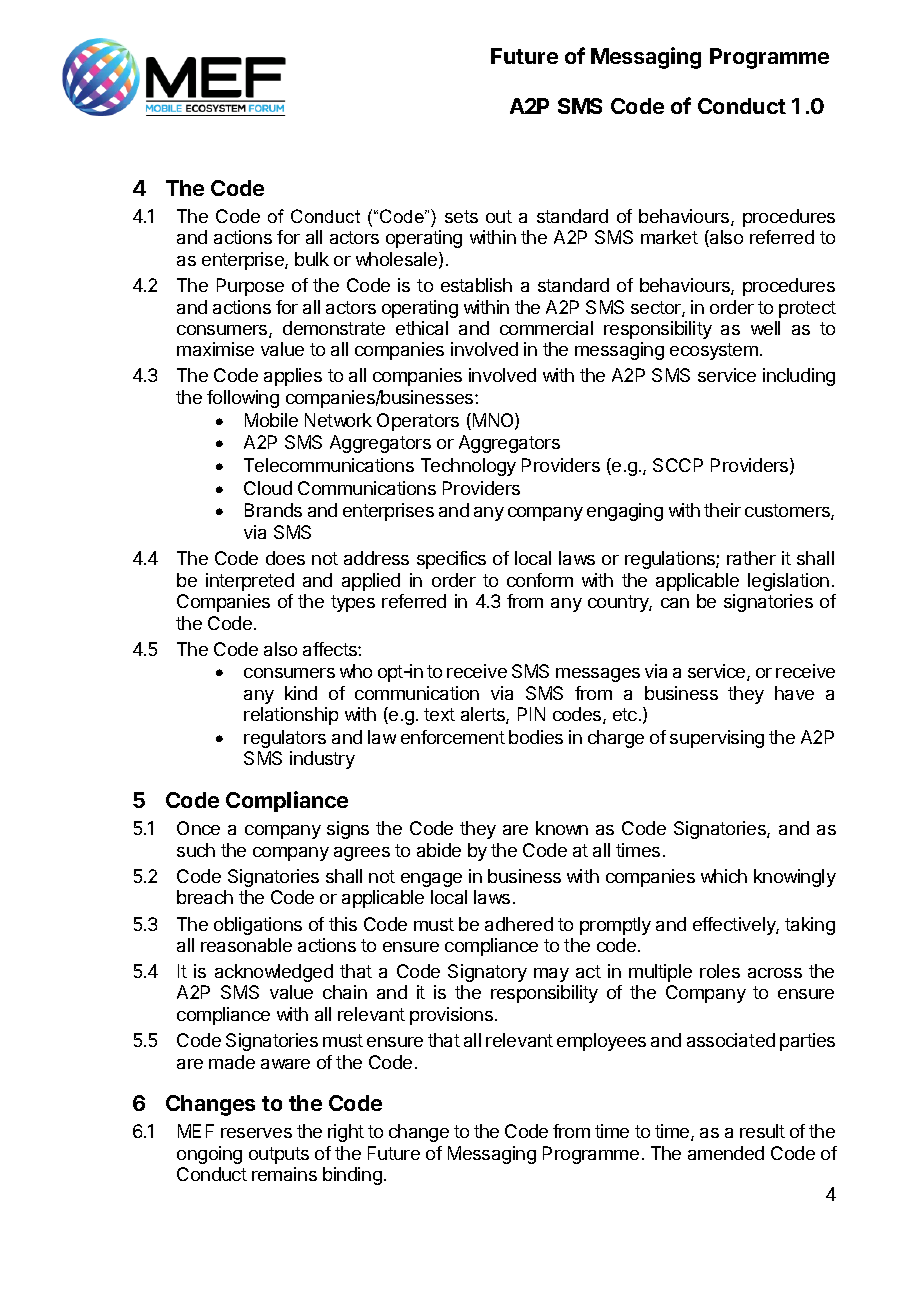 This page has height=1307, width=924. What do you see at coordinates (451, 560) in the page?
I see `specifics` at bounding box center [451, 560].
